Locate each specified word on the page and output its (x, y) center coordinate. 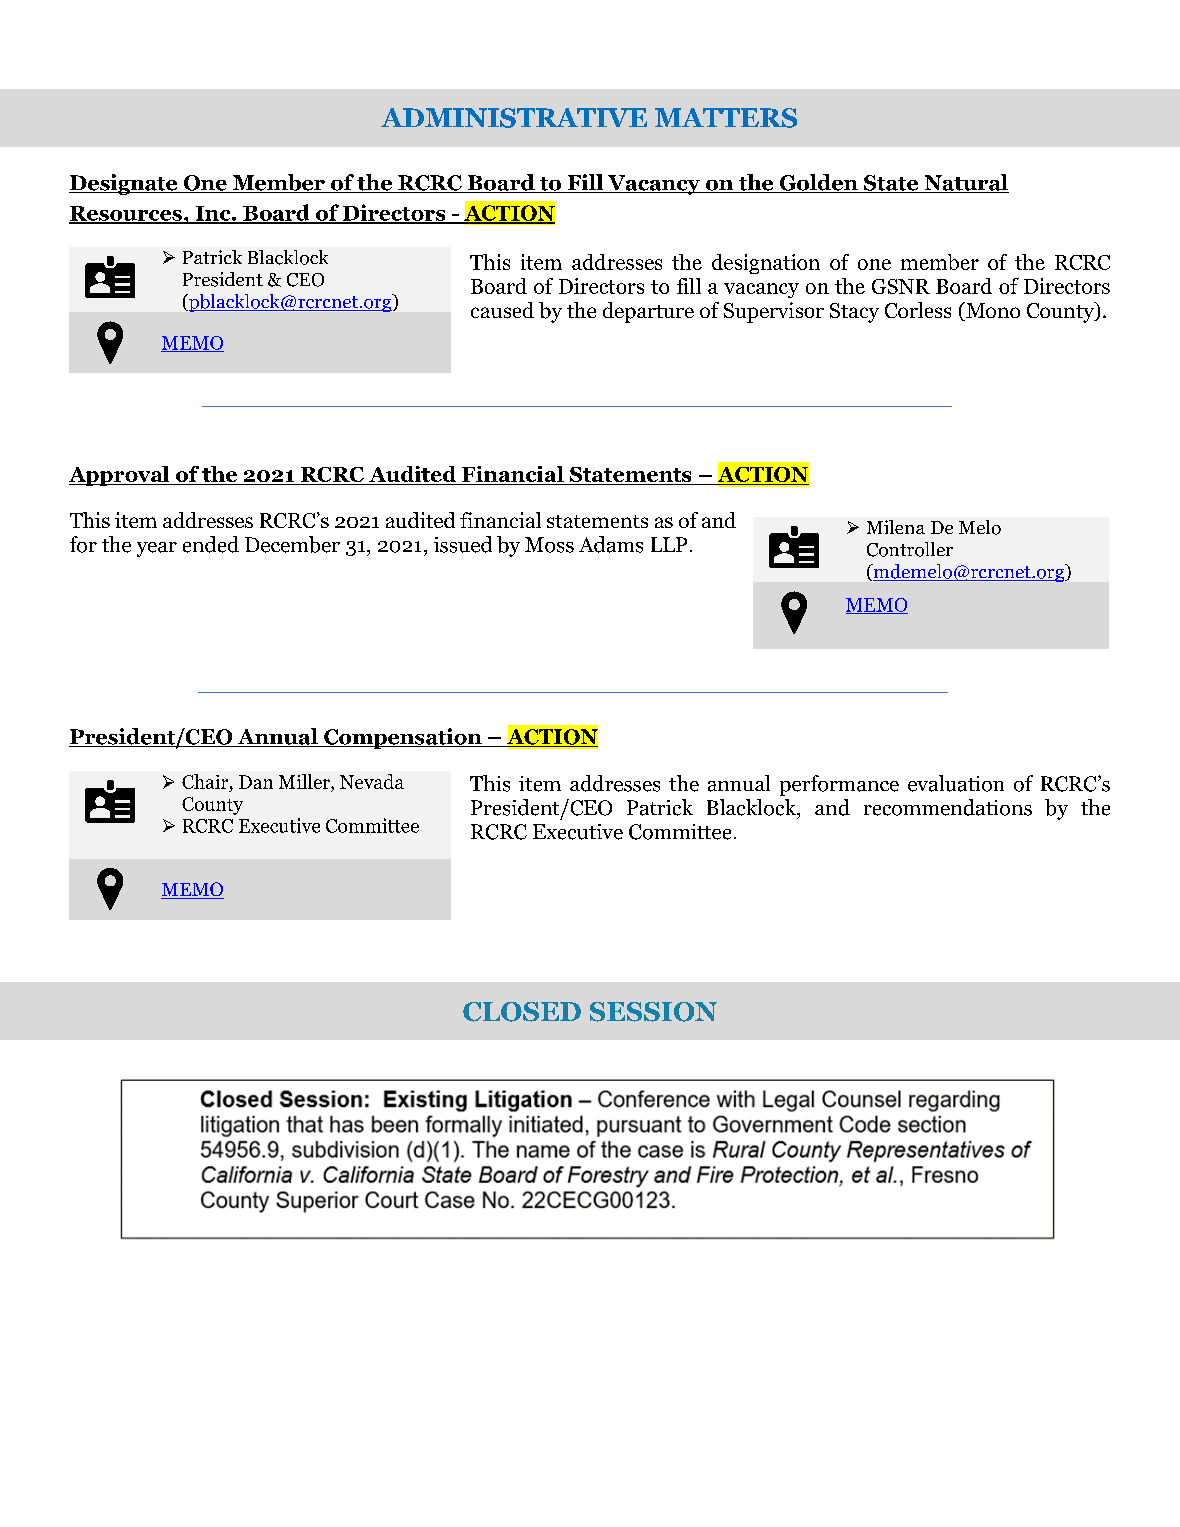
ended (211, 544)
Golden (818, 183)
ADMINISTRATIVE (514, 118)
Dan (256, 782)
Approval (120, 476)
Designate (124, 184)
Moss (549, 545)
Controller (910, 549)
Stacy (854, 313)
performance (839, 785)
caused (502, 310)
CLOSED (522, 1012)
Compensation (403, 738)
